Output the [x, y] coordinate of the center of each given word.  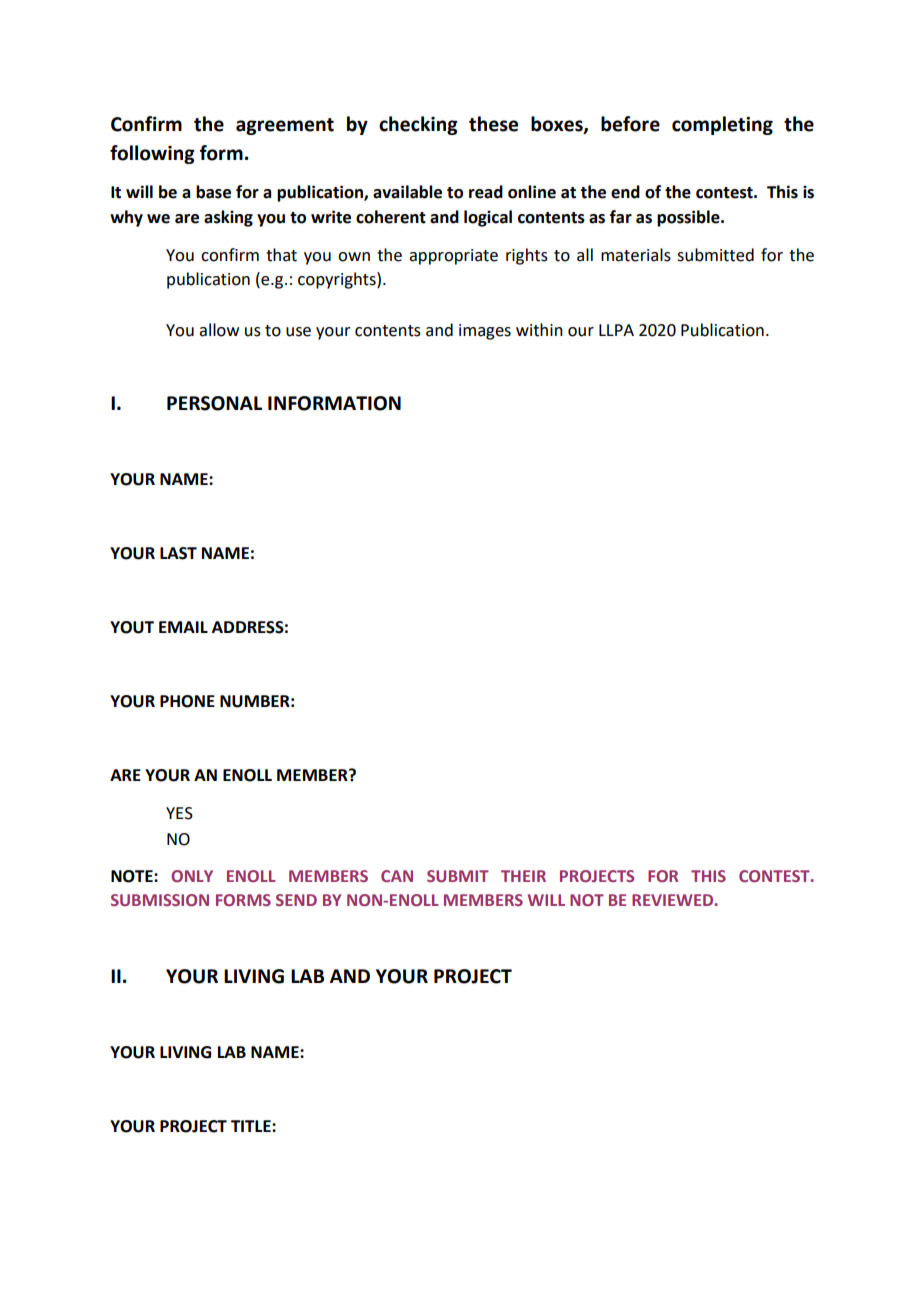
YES [179, 813]
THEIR [523, 876]
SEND [296, 900]
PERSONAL [214, 403]
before [630, 124]
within [539, 330]
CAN [397, 876]
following [152, 154]
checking [418, 125]
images [485, 332]
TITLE [252, 1126]
